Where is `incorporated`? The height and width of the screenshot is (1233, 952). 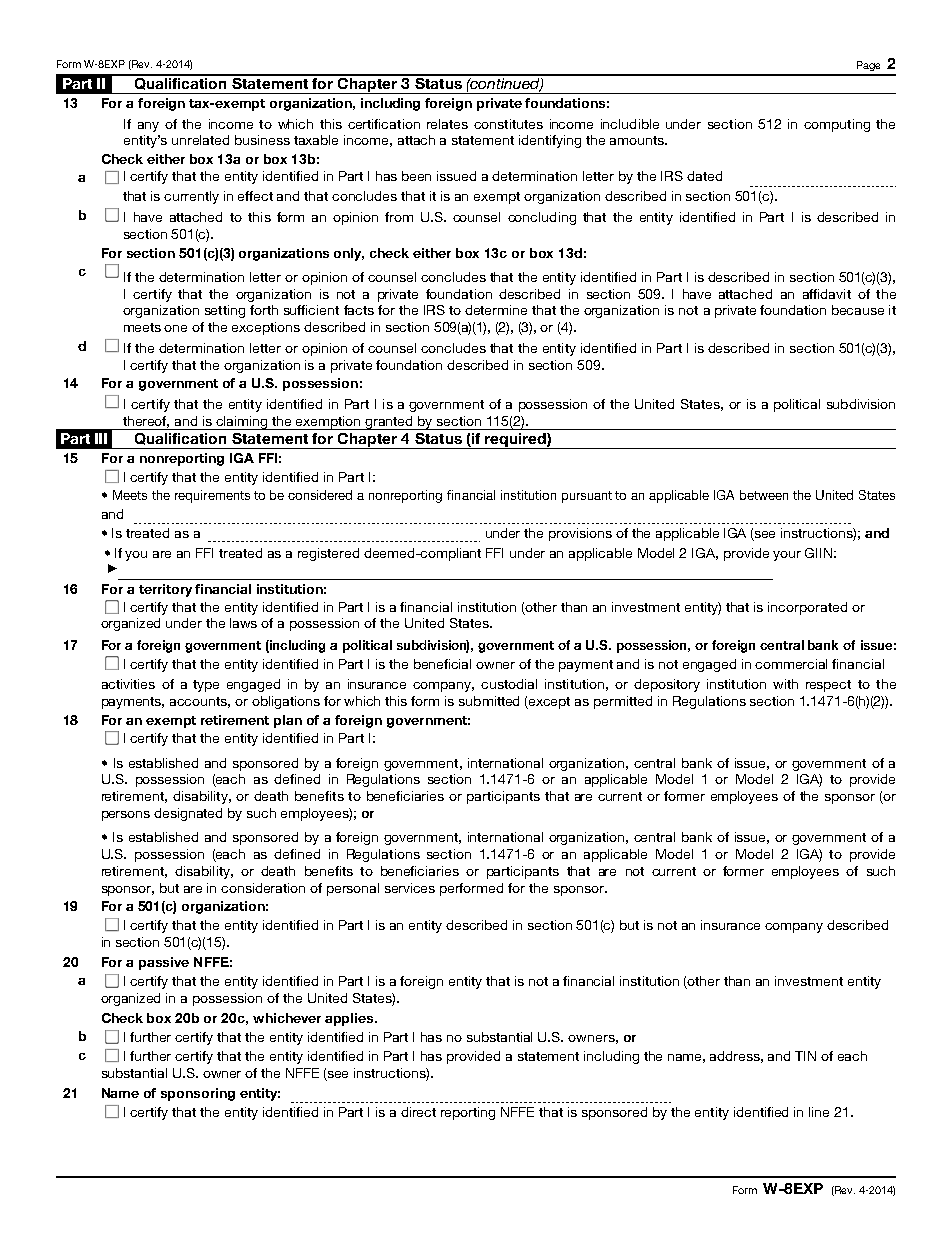
incorporated is located at coordinates (807, 608).
